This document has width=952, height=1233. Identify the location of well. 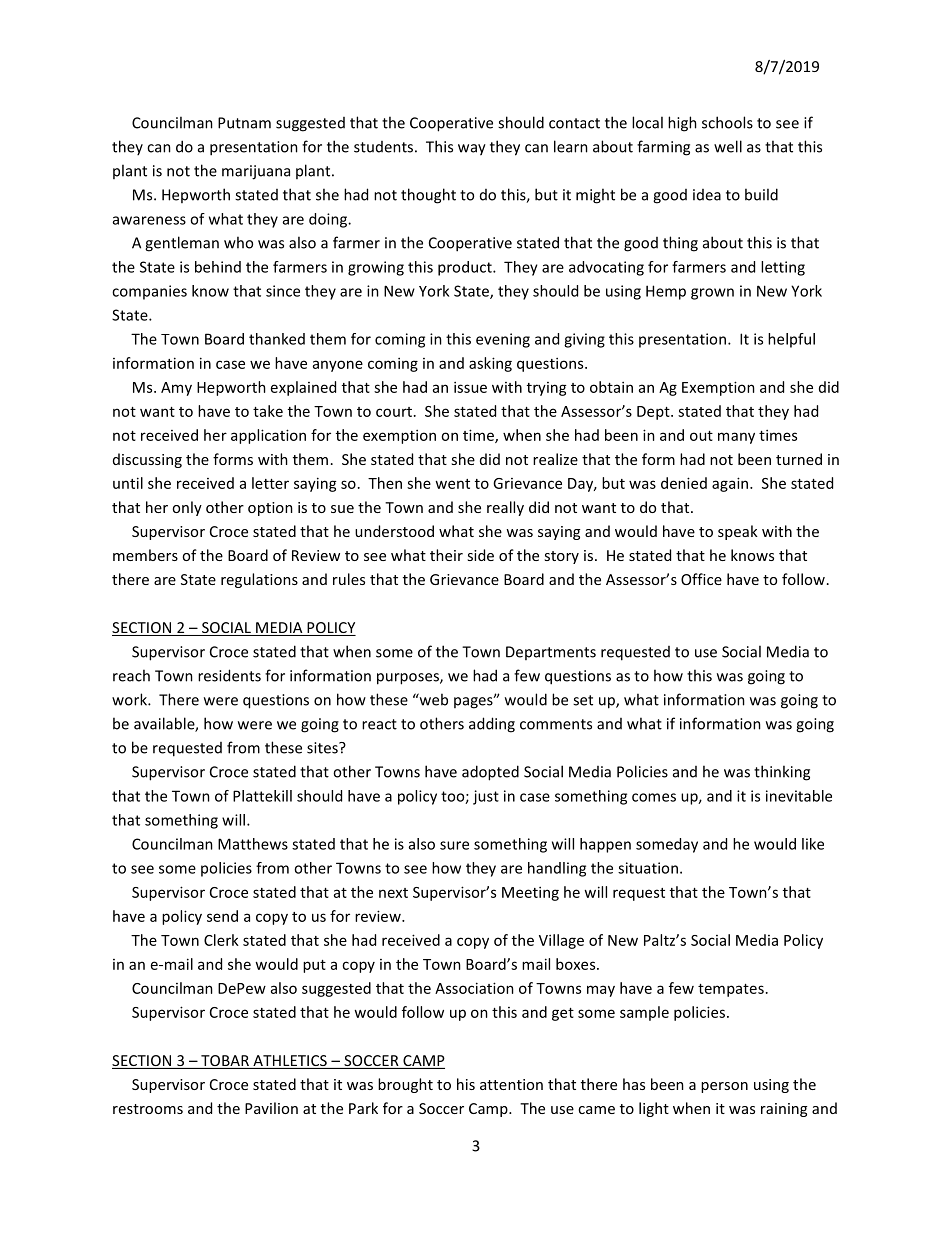
(728, 146).
